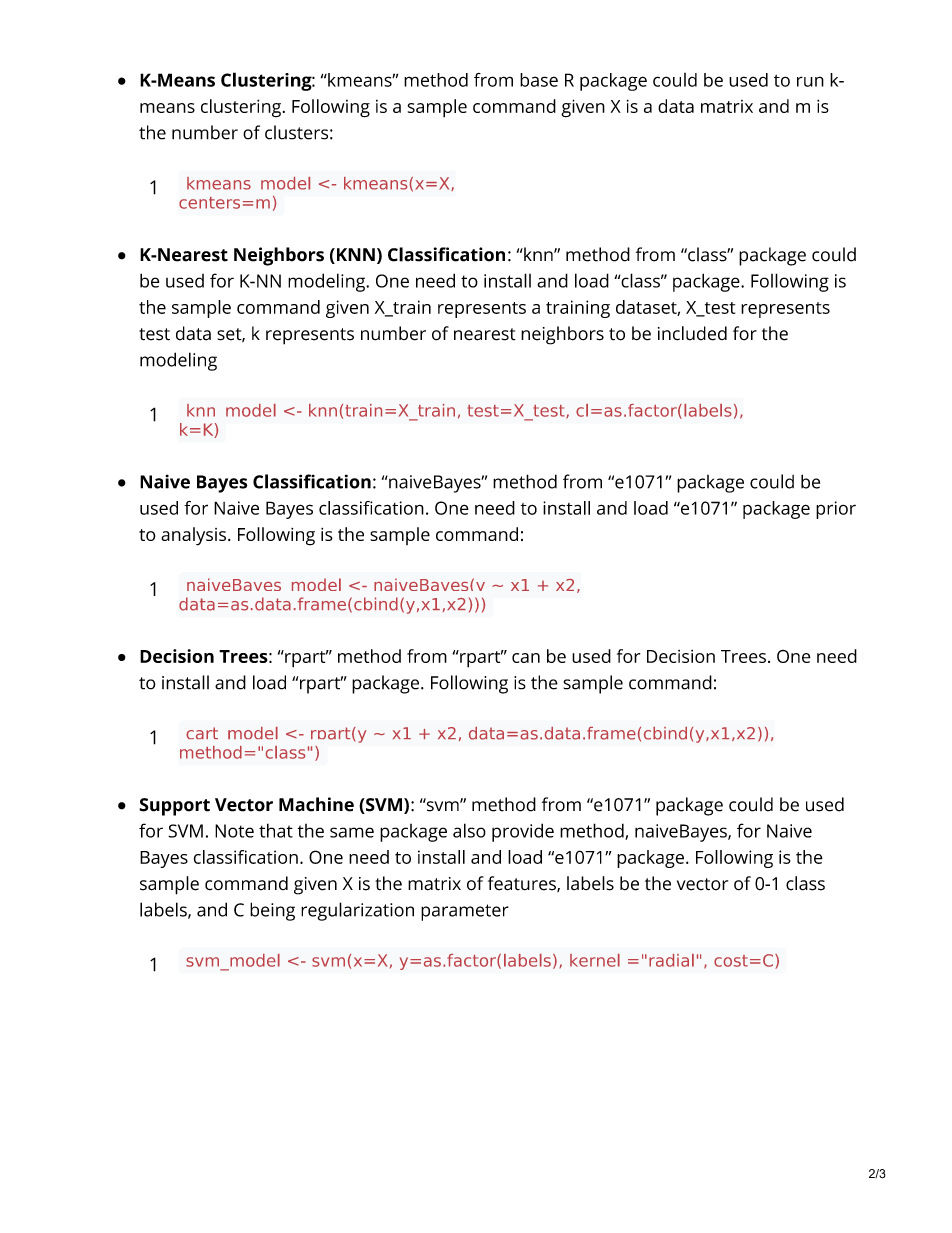 The image size is (952, 1233). Describe the element at coordinates (465, 912) in the image. I see `parameter` at that location.
